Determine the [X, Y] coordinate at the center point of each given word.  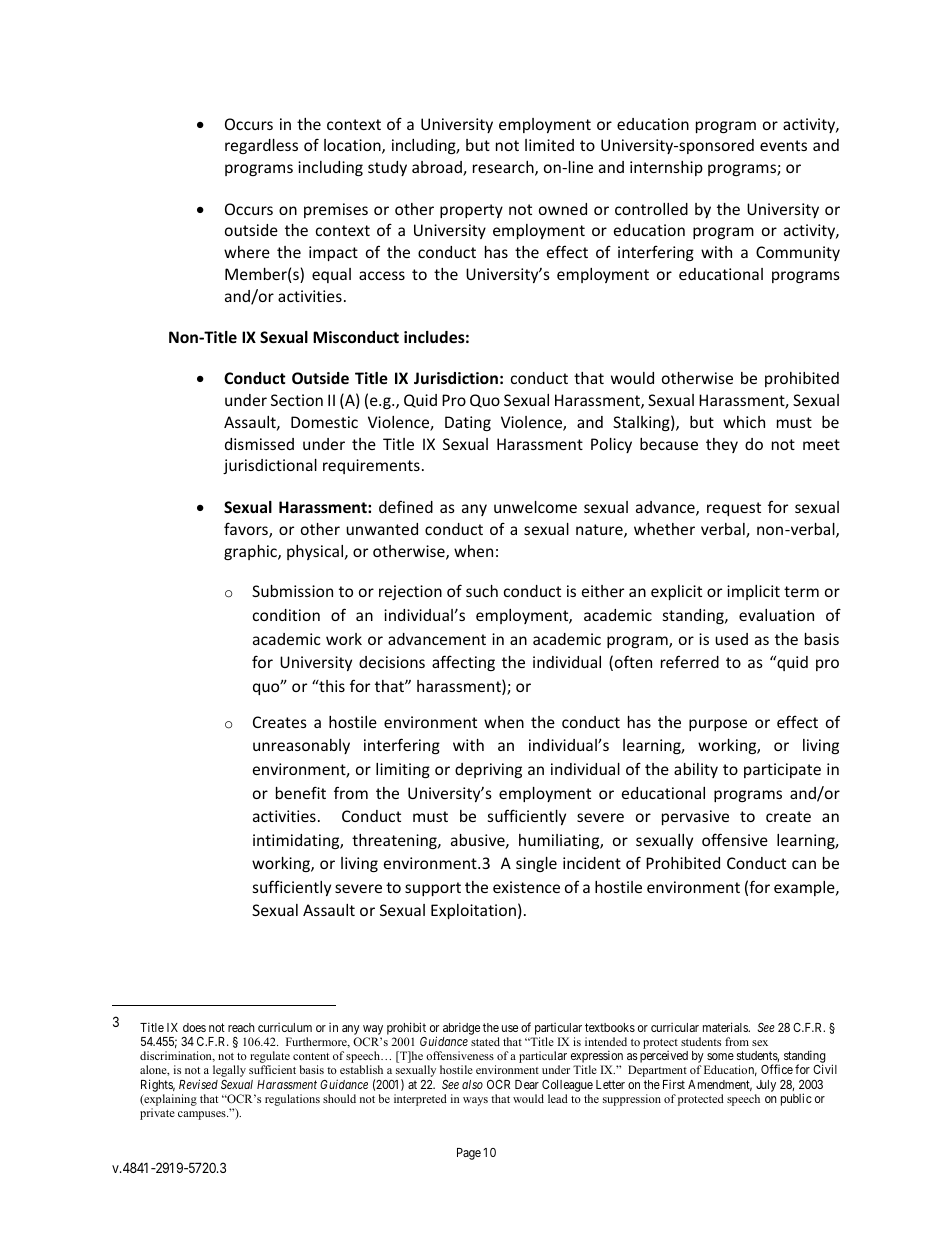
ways [475, 1101]
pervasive [695, 817]
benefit [301, 792]
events [783, 145]
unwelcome [535, 507]
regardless [261, 146]
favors [247, 530]
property [471, 211]
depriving [488, 770]
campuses [203, 1115]
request [734, 509]
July [766, 1086]
